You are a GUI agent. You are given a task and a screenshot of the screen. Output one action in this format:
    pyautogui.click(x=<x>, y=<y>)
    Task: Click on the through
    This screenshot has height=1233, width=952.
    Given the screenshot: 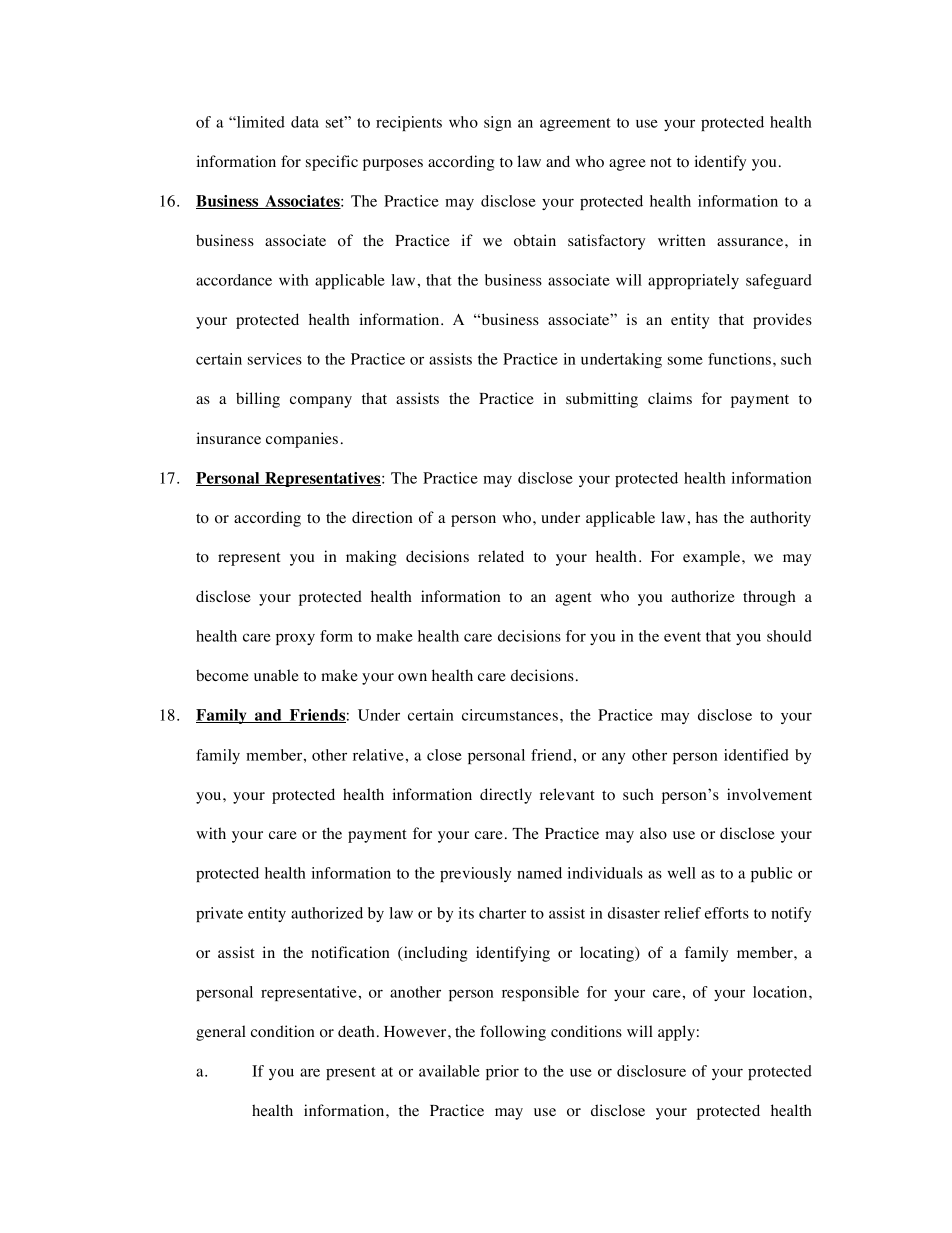 What is the action you would take?
    pyautogui.click(x=769, y=598)
